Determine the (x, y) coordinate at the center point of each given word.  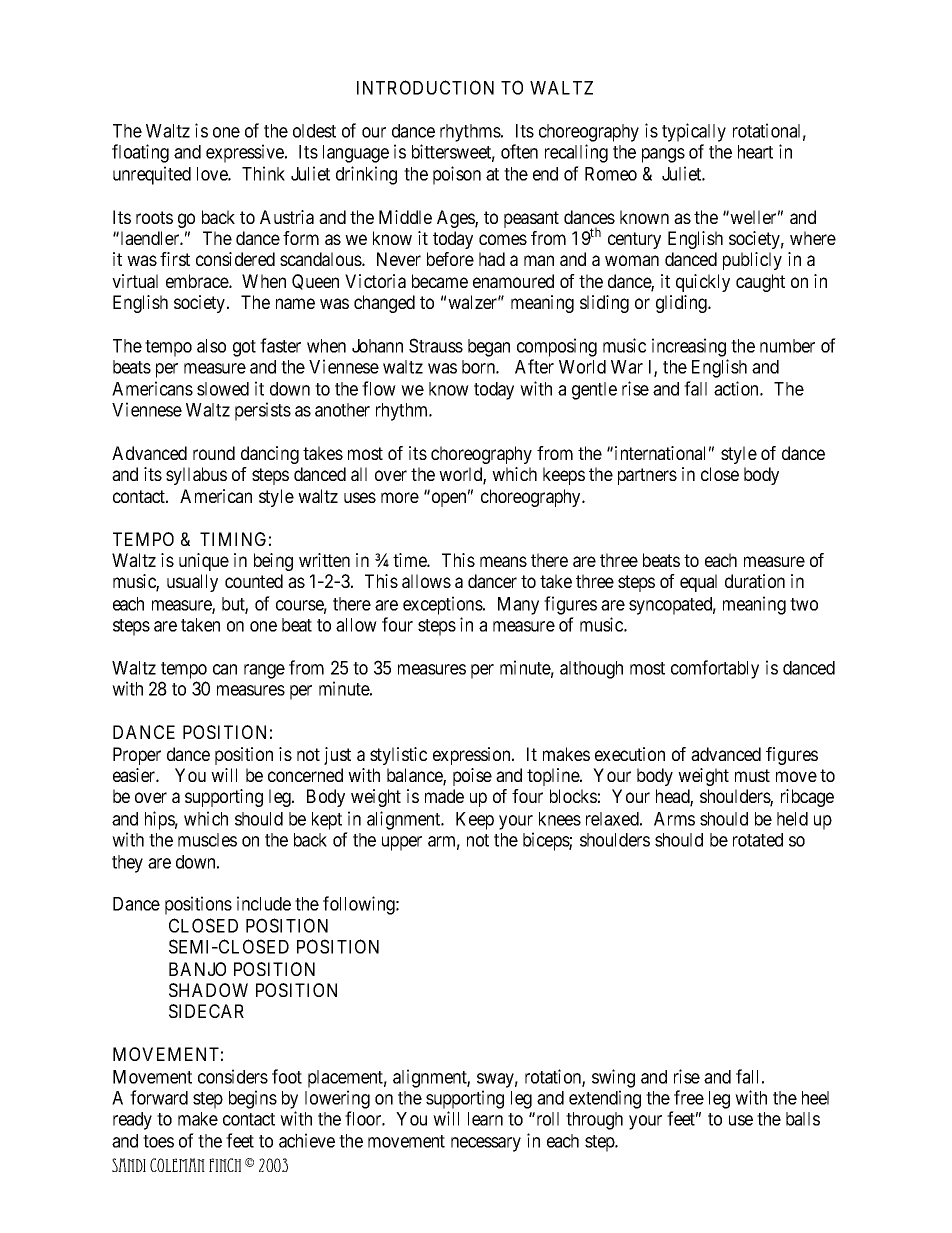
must (752, 775)
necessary (486, 1144)
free (689, 1097)
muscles (207, 840)
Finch (225, 1165)
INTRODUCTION (425, 87)
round (214, 453)
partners (647, 476)
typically (694, 132)
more (400, 497)
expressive (246, 153)
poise (472, 777)
